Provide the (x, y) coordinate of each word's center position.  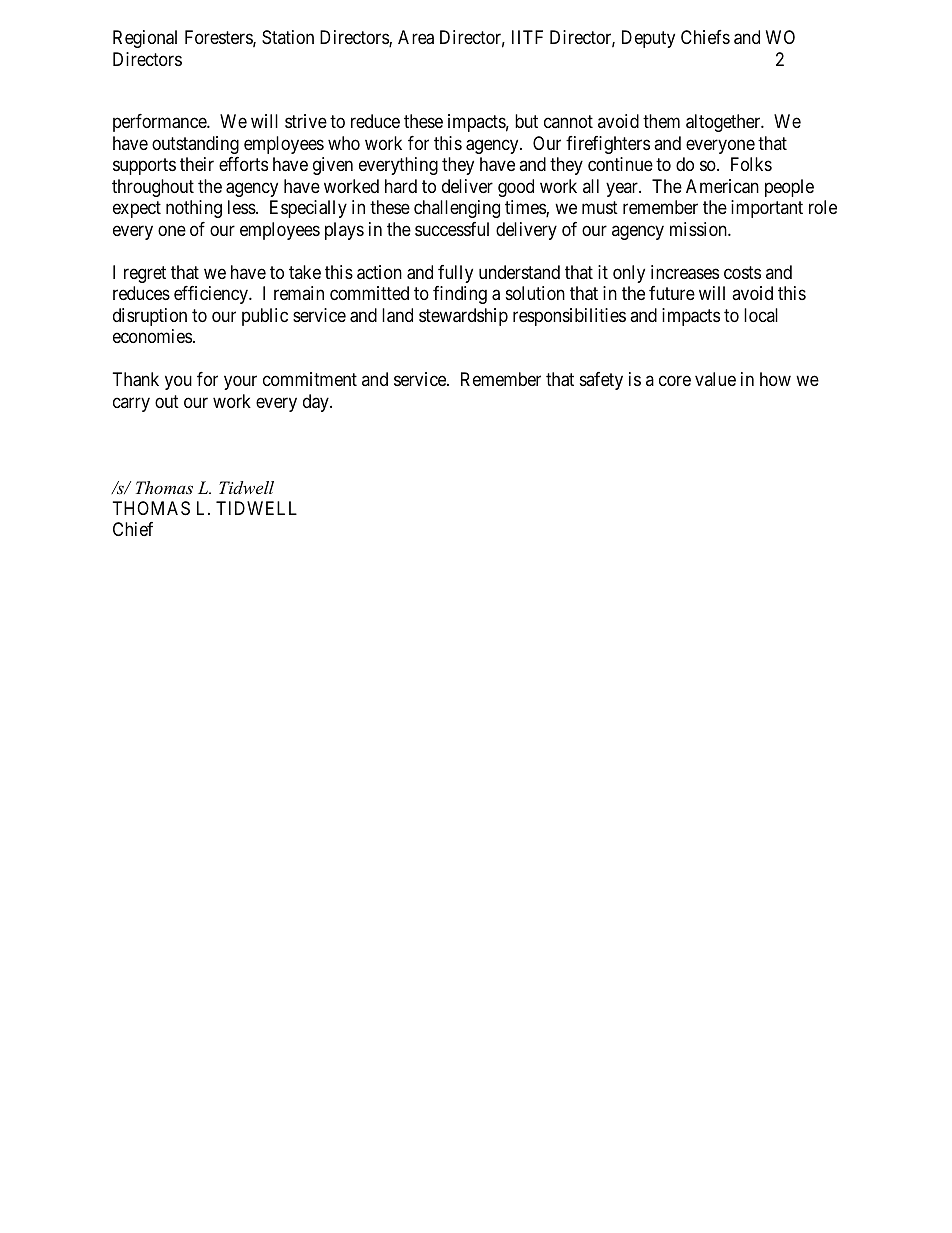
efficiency (212, 295)
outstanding (195, 145)
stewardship (463, 317)
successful (452, 229)
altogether (724, 123)
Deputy (648, 39)
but (526, 121)
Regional (145, 39)
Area (416, 37)
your (240, 383)
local (761, 315)
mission (699, 229)
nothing (194, 209)
